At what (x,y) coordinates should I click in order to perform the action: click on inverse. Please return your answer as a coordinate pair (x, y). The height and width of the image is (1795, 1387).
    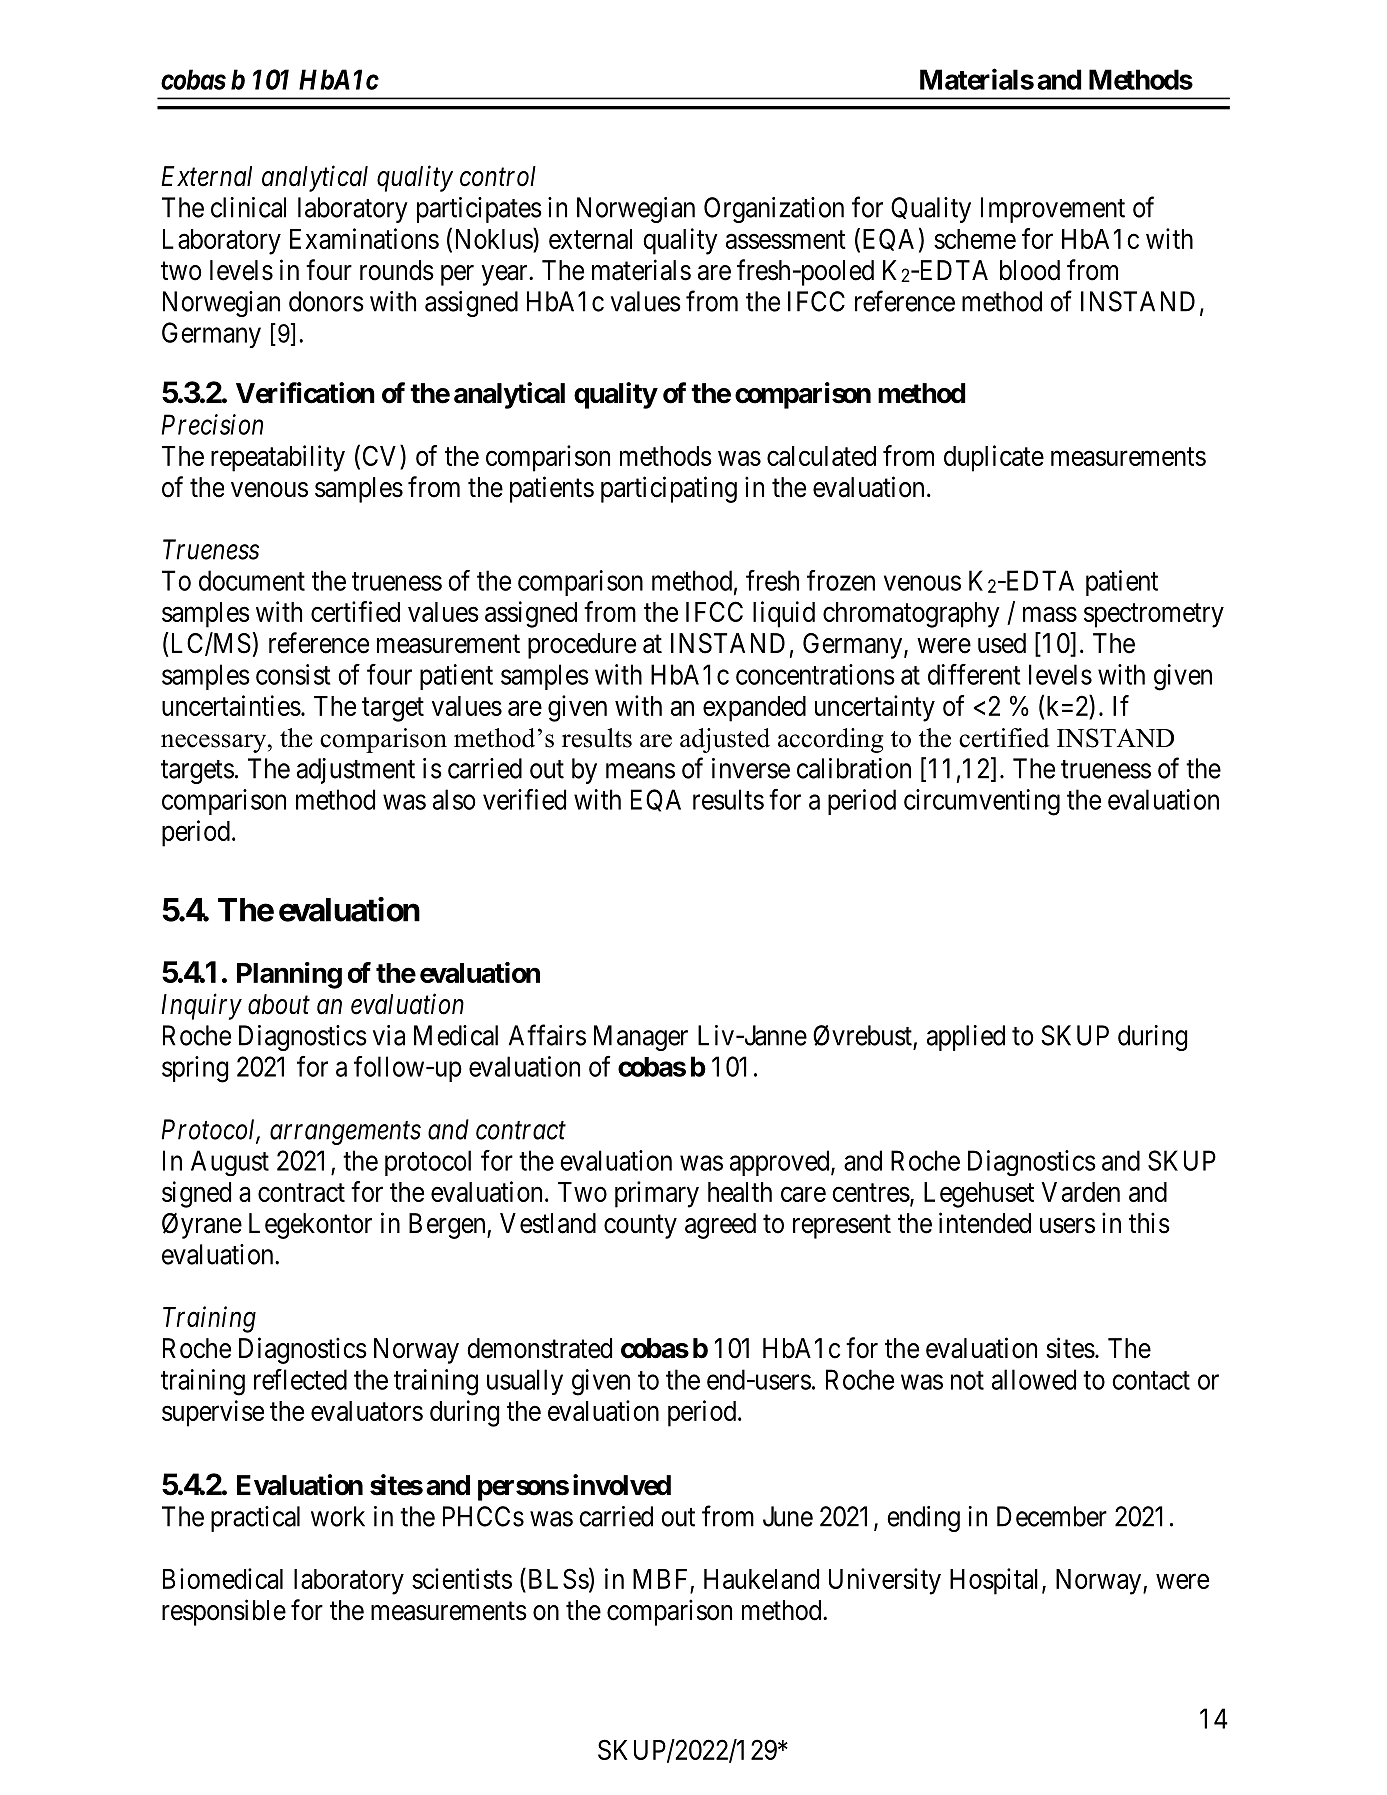
    Looking at the image, I should click on (751, 768).
